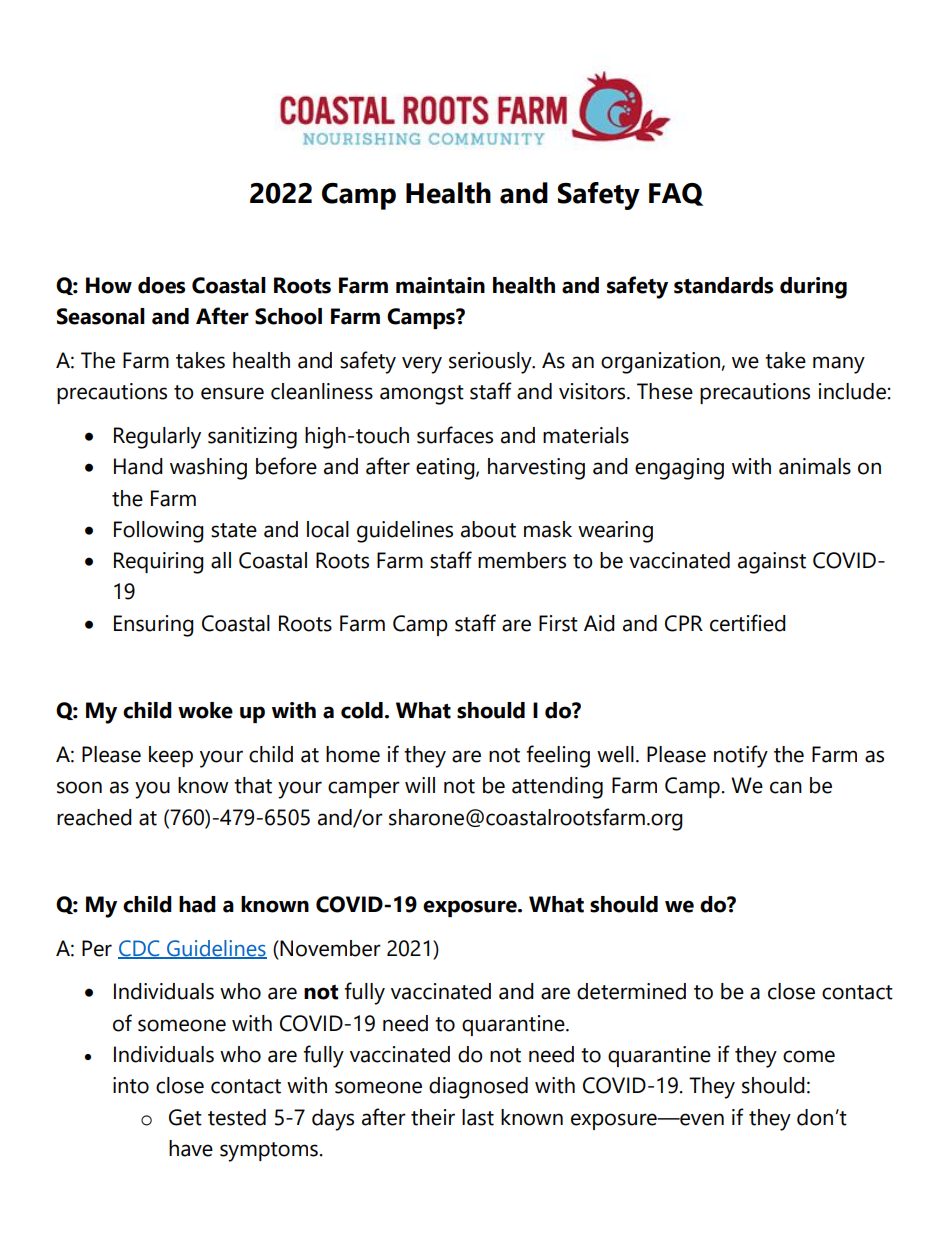 This screenshot has height=1233, width=952. I want to click on cold, so click(362, 710).
